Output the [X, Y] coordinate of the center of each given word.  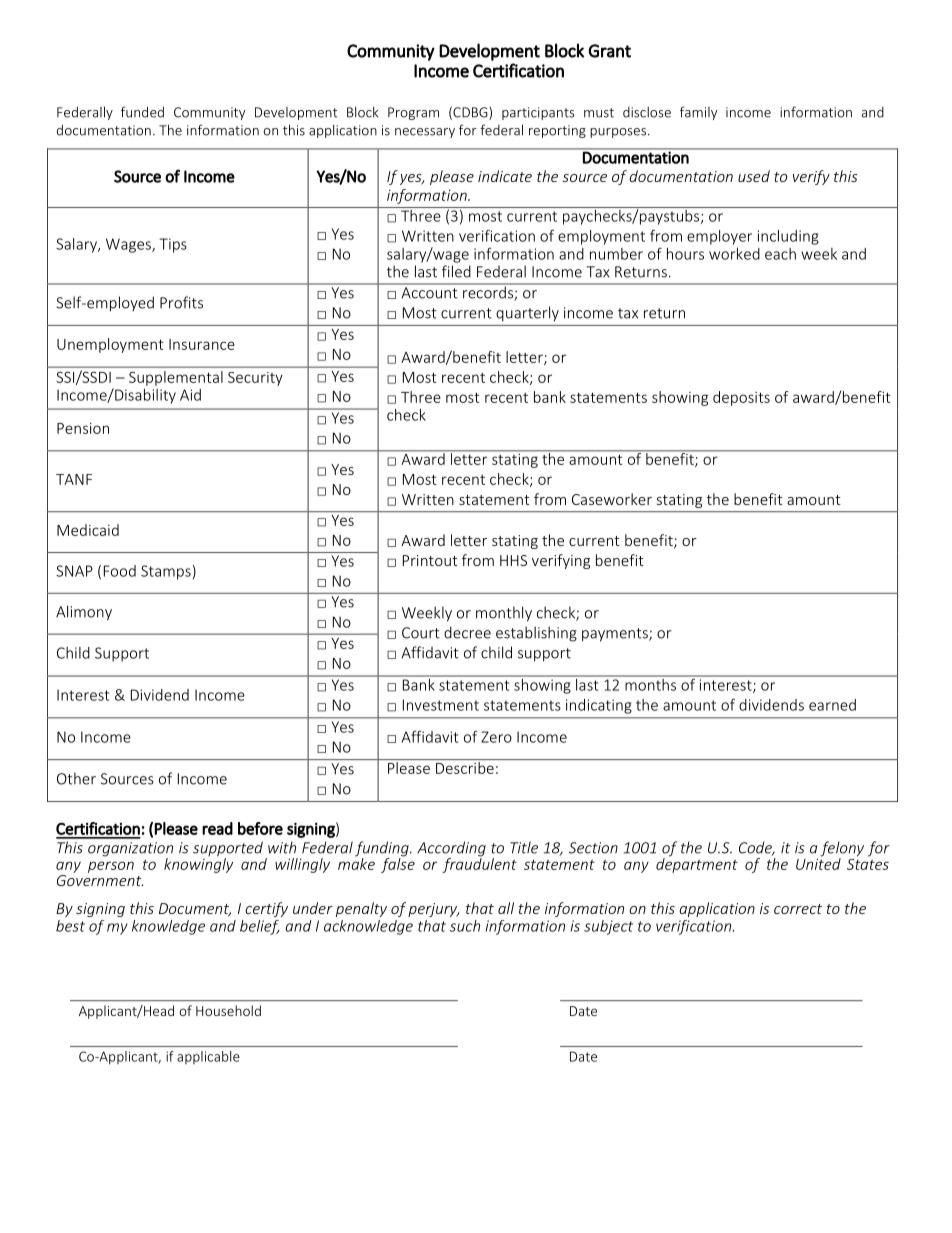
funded [142, 112]
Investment [441, 705]
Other [76, 778]
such [465, 926]
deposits [741, 398]
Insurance [202, 344]
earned [832, 705]
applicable [208, 1057]
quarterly [527, 313]
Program [413, 113]
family [698, 113]
